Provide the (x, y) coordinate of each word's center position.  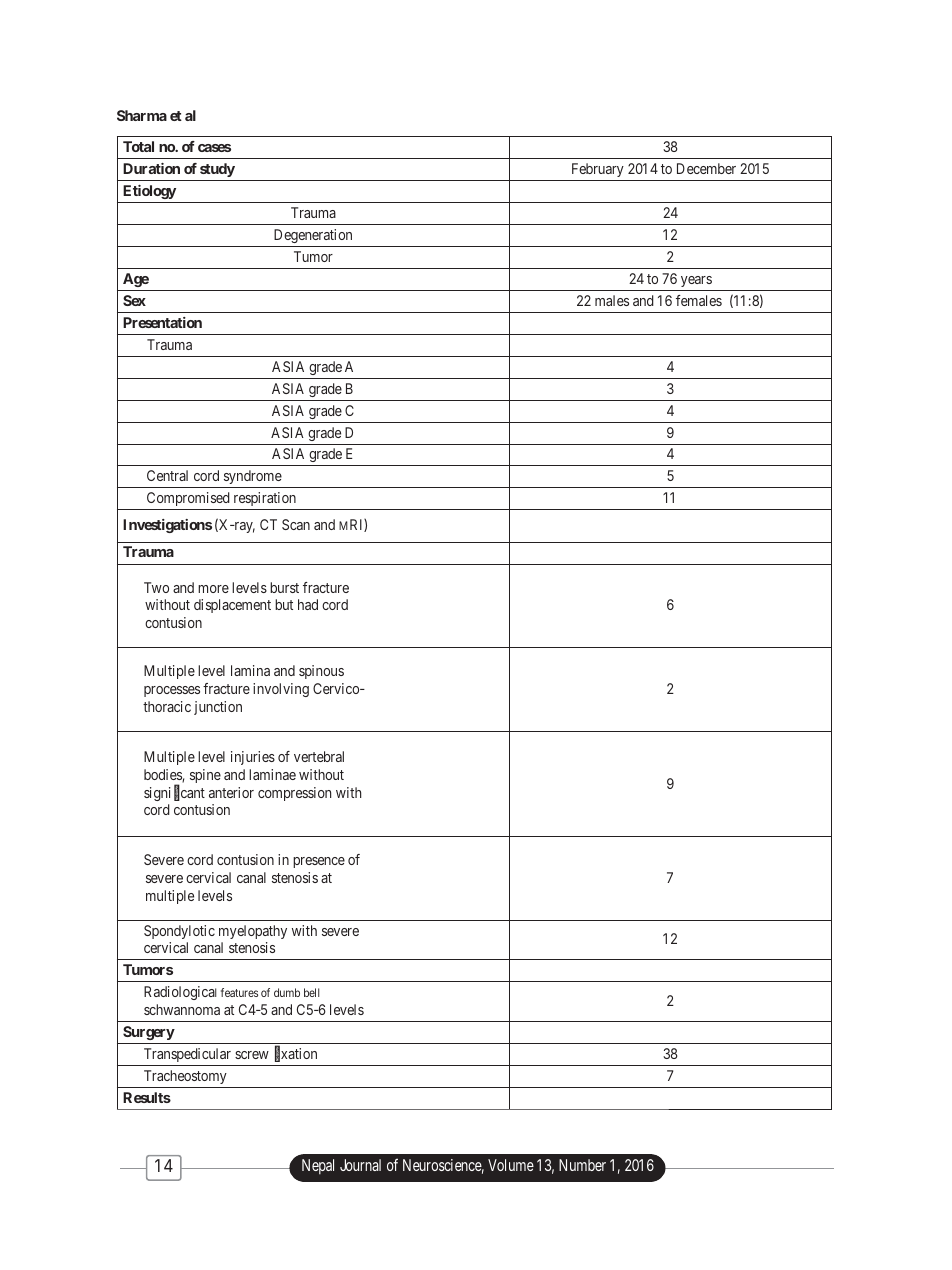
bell (311, 992)
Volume (511, 1165)
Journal (360, 1165)
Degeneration (313, 236)
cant (193, 793)
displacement (232, 606)
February (598, 170)
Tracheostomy (185, 1077)
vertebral (319, 756)
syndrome (252, 479)
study (217, 170)
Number (582, 1165)
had (308, 604)
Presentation (162, 322)
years (696, 281)
